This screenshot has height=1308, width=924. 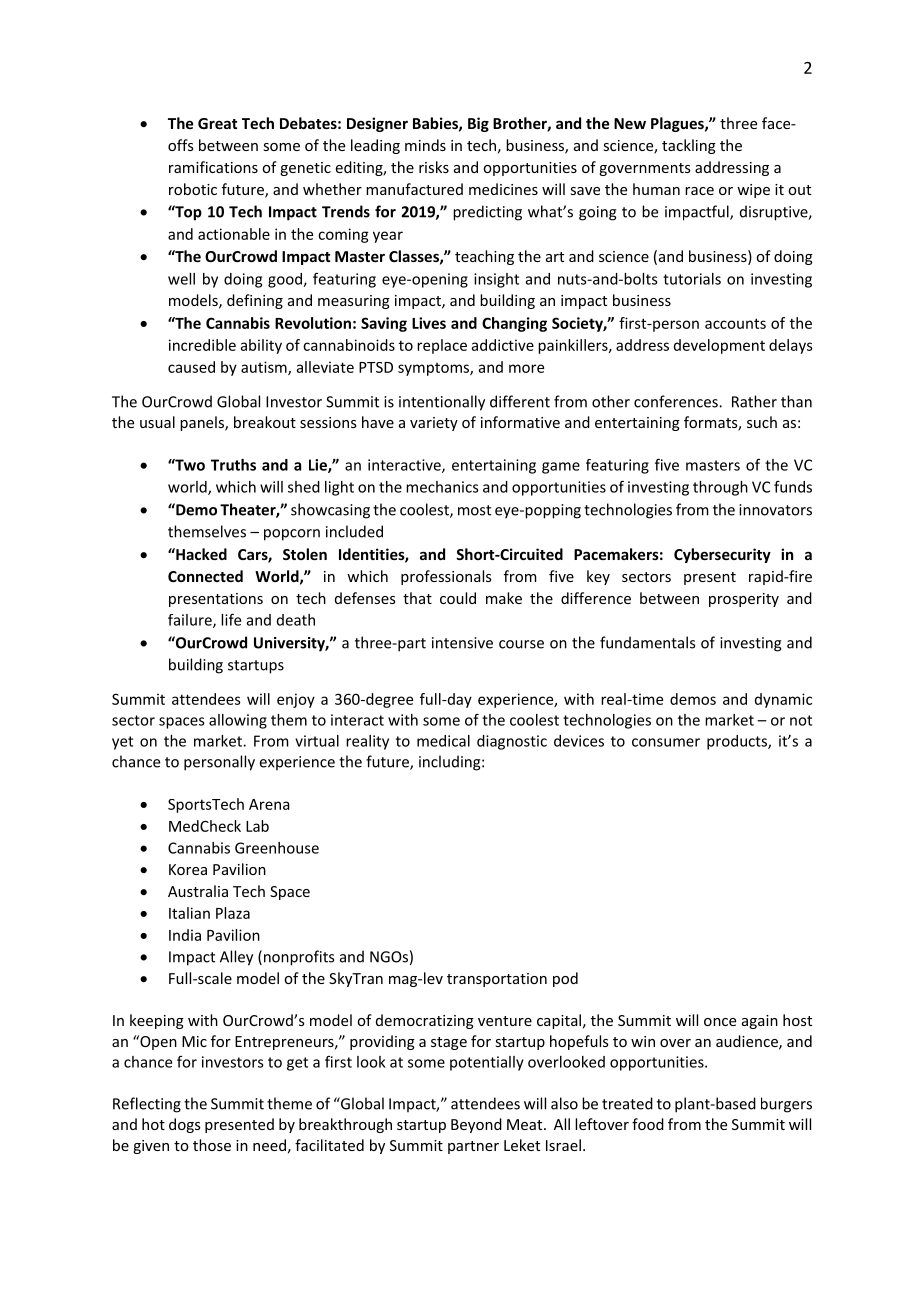 I want to click on tackling, so click(x=689, y=146).
